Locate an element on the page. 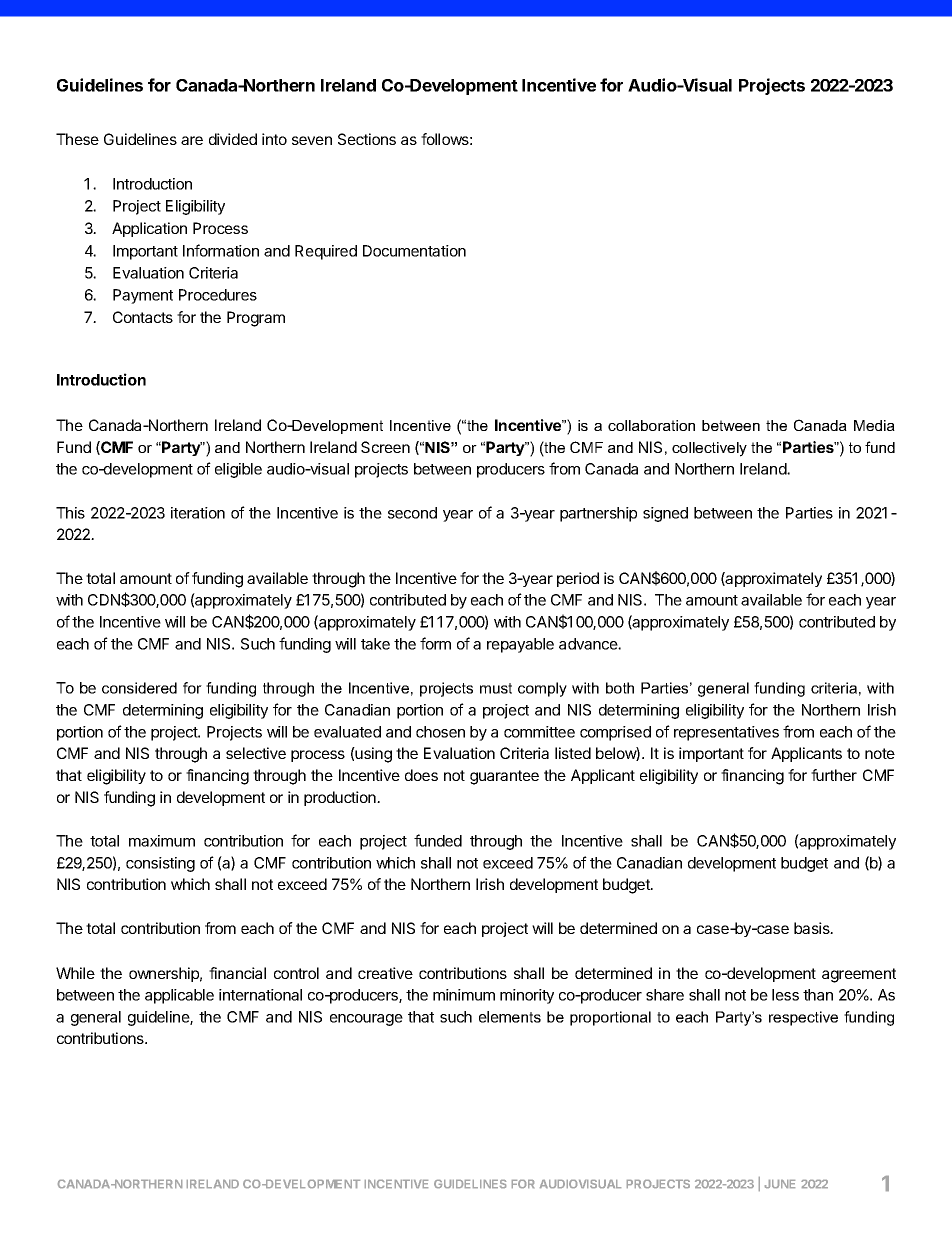  JUNE is located at coordinates (780, 1184).
